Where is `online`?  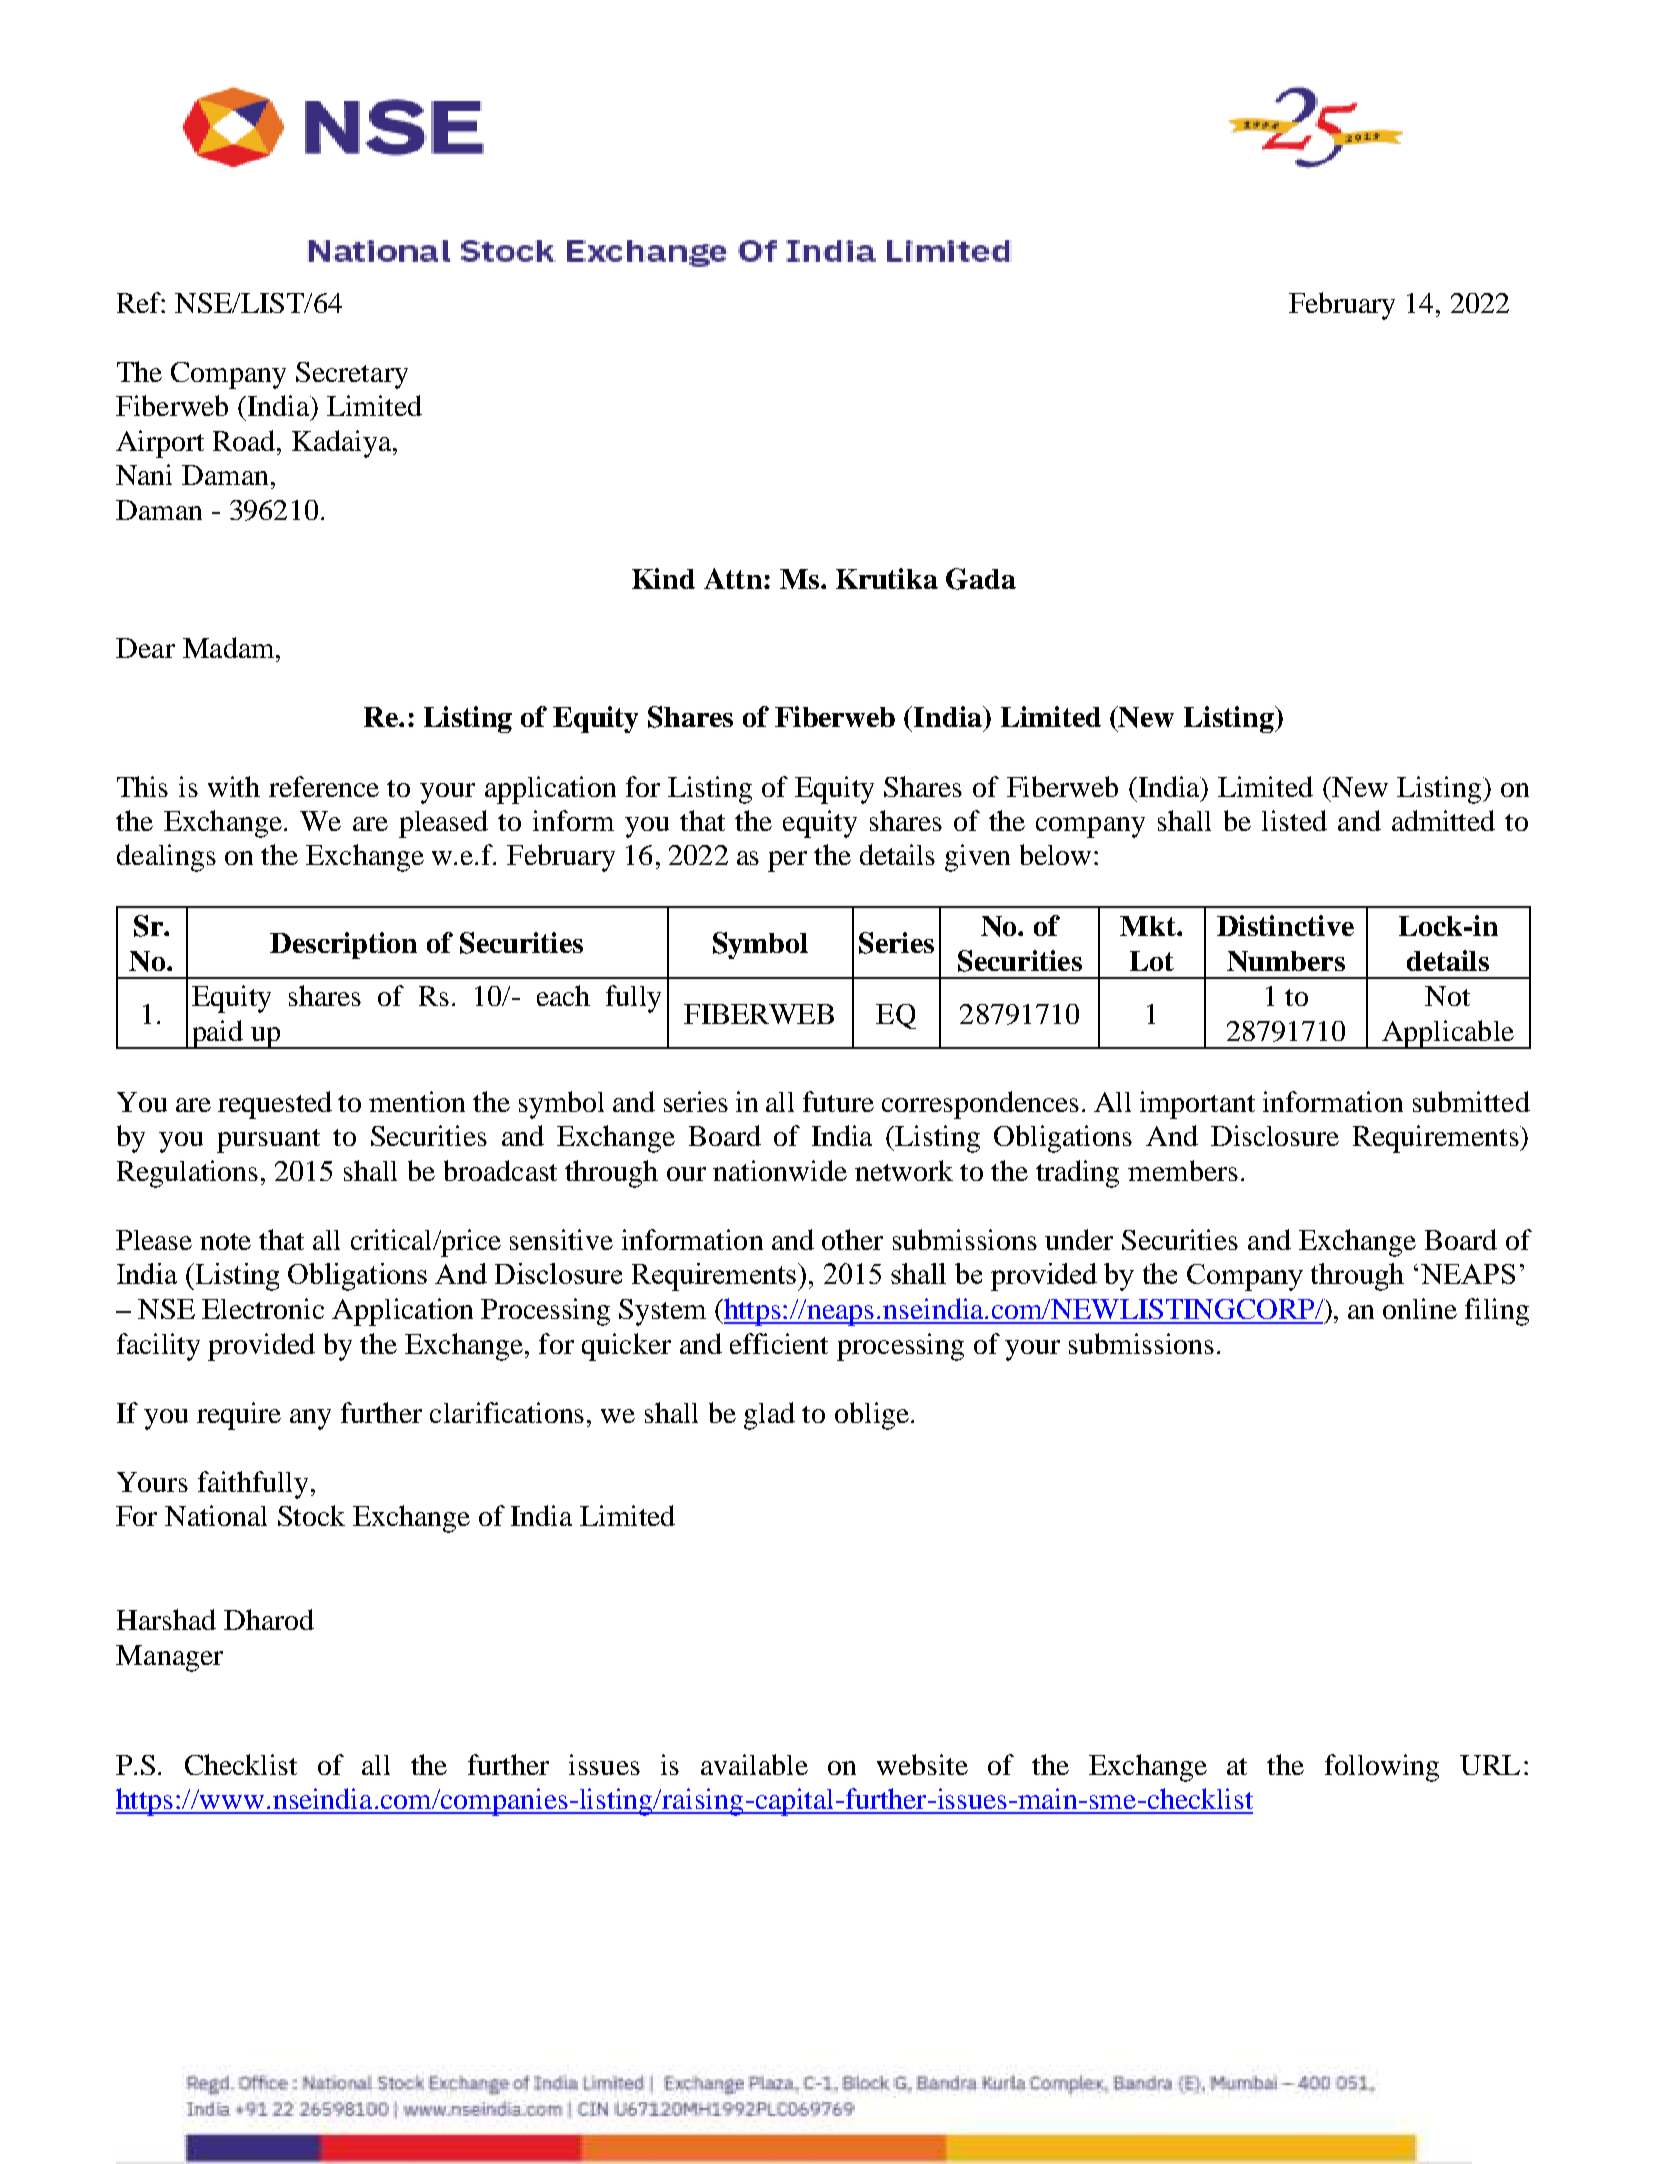
online is located at coordinates (1420, 1308).
